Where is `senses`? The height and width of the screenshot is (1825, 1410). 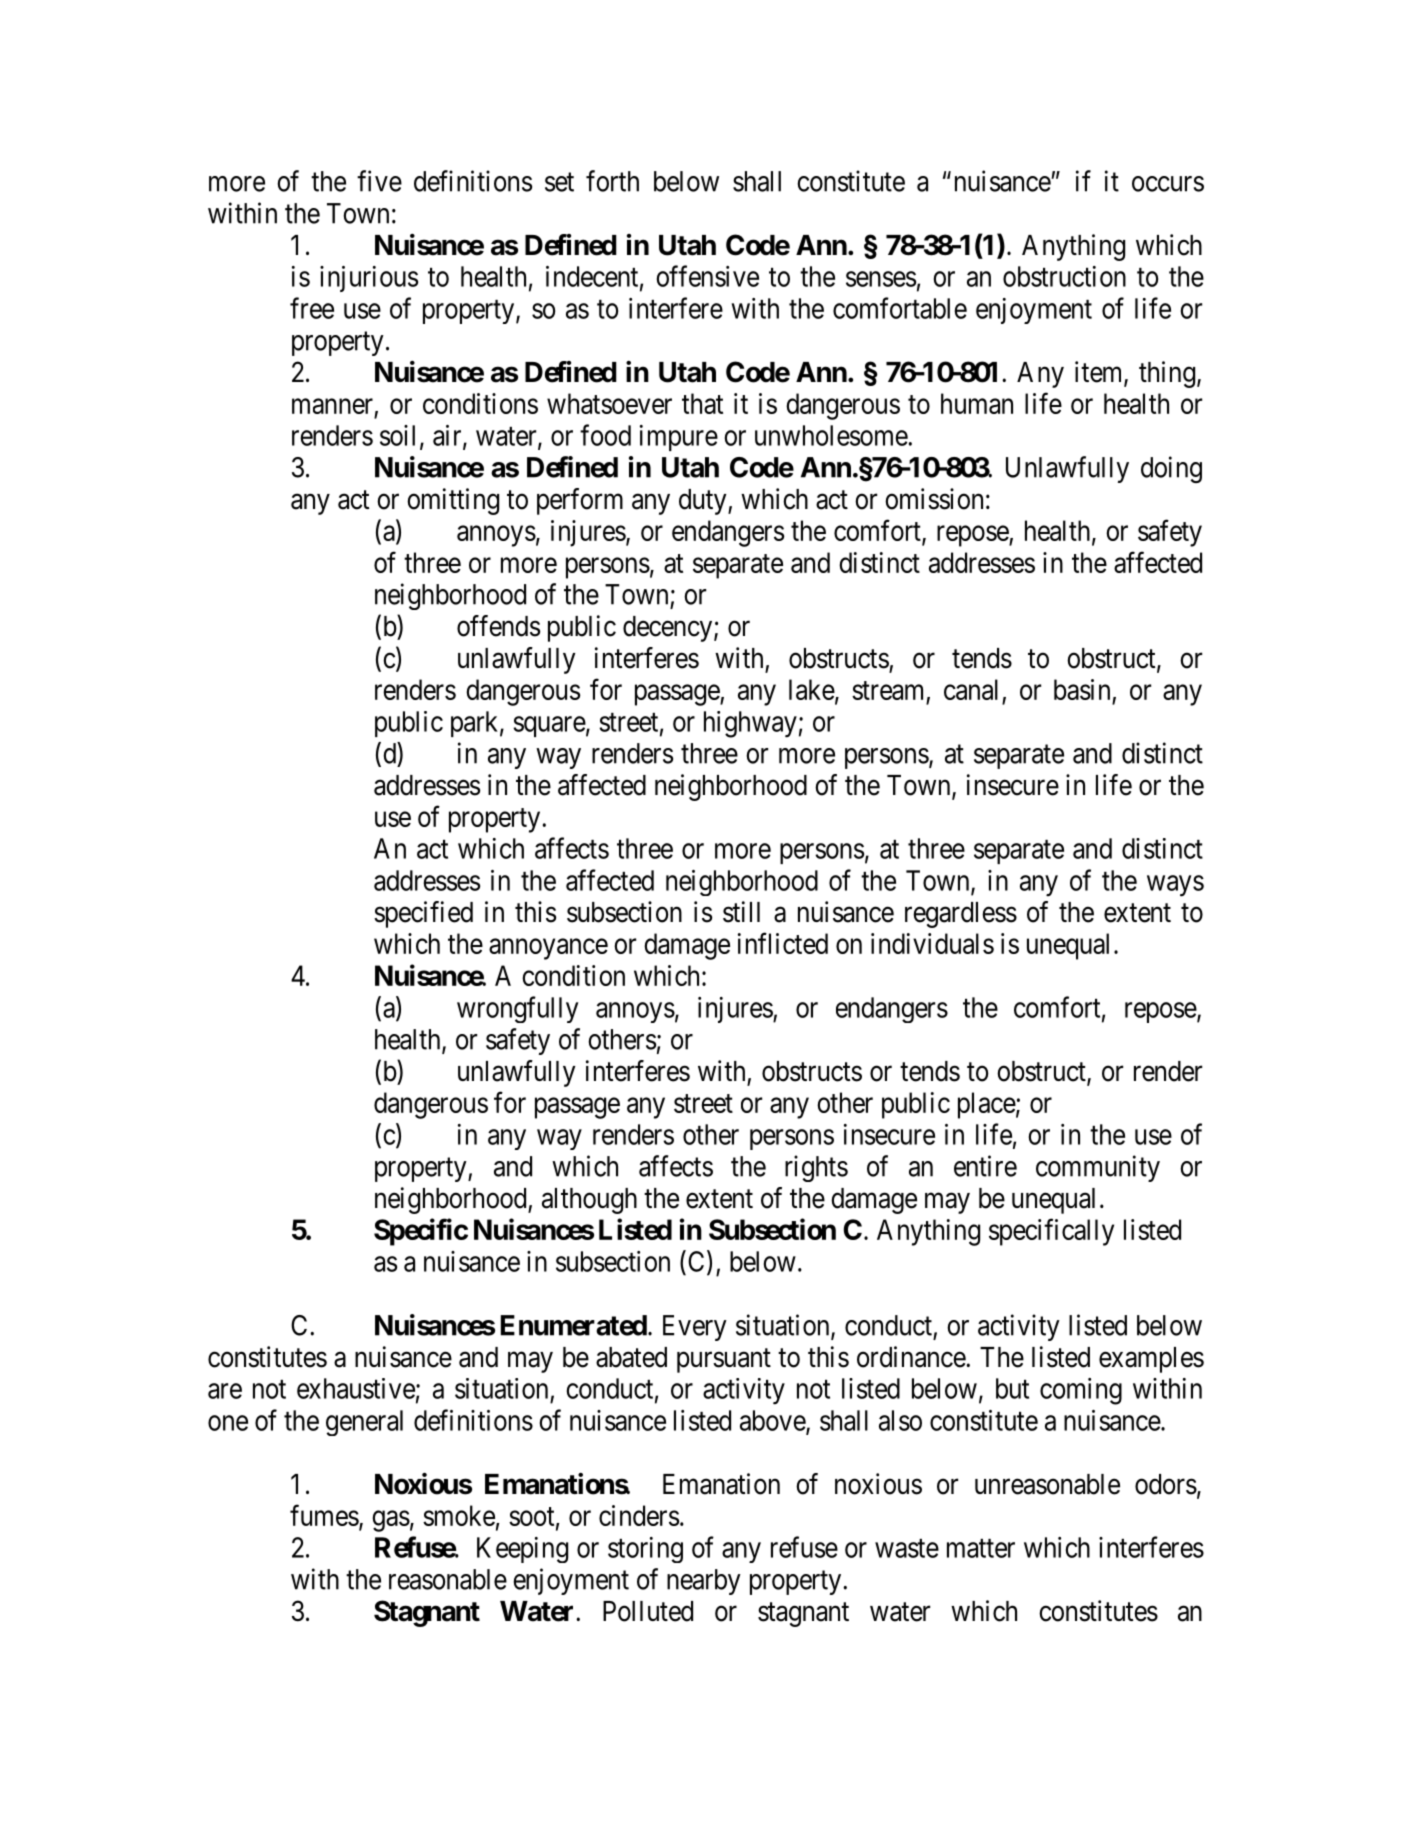
senses is located at coordinates (881, 279).
